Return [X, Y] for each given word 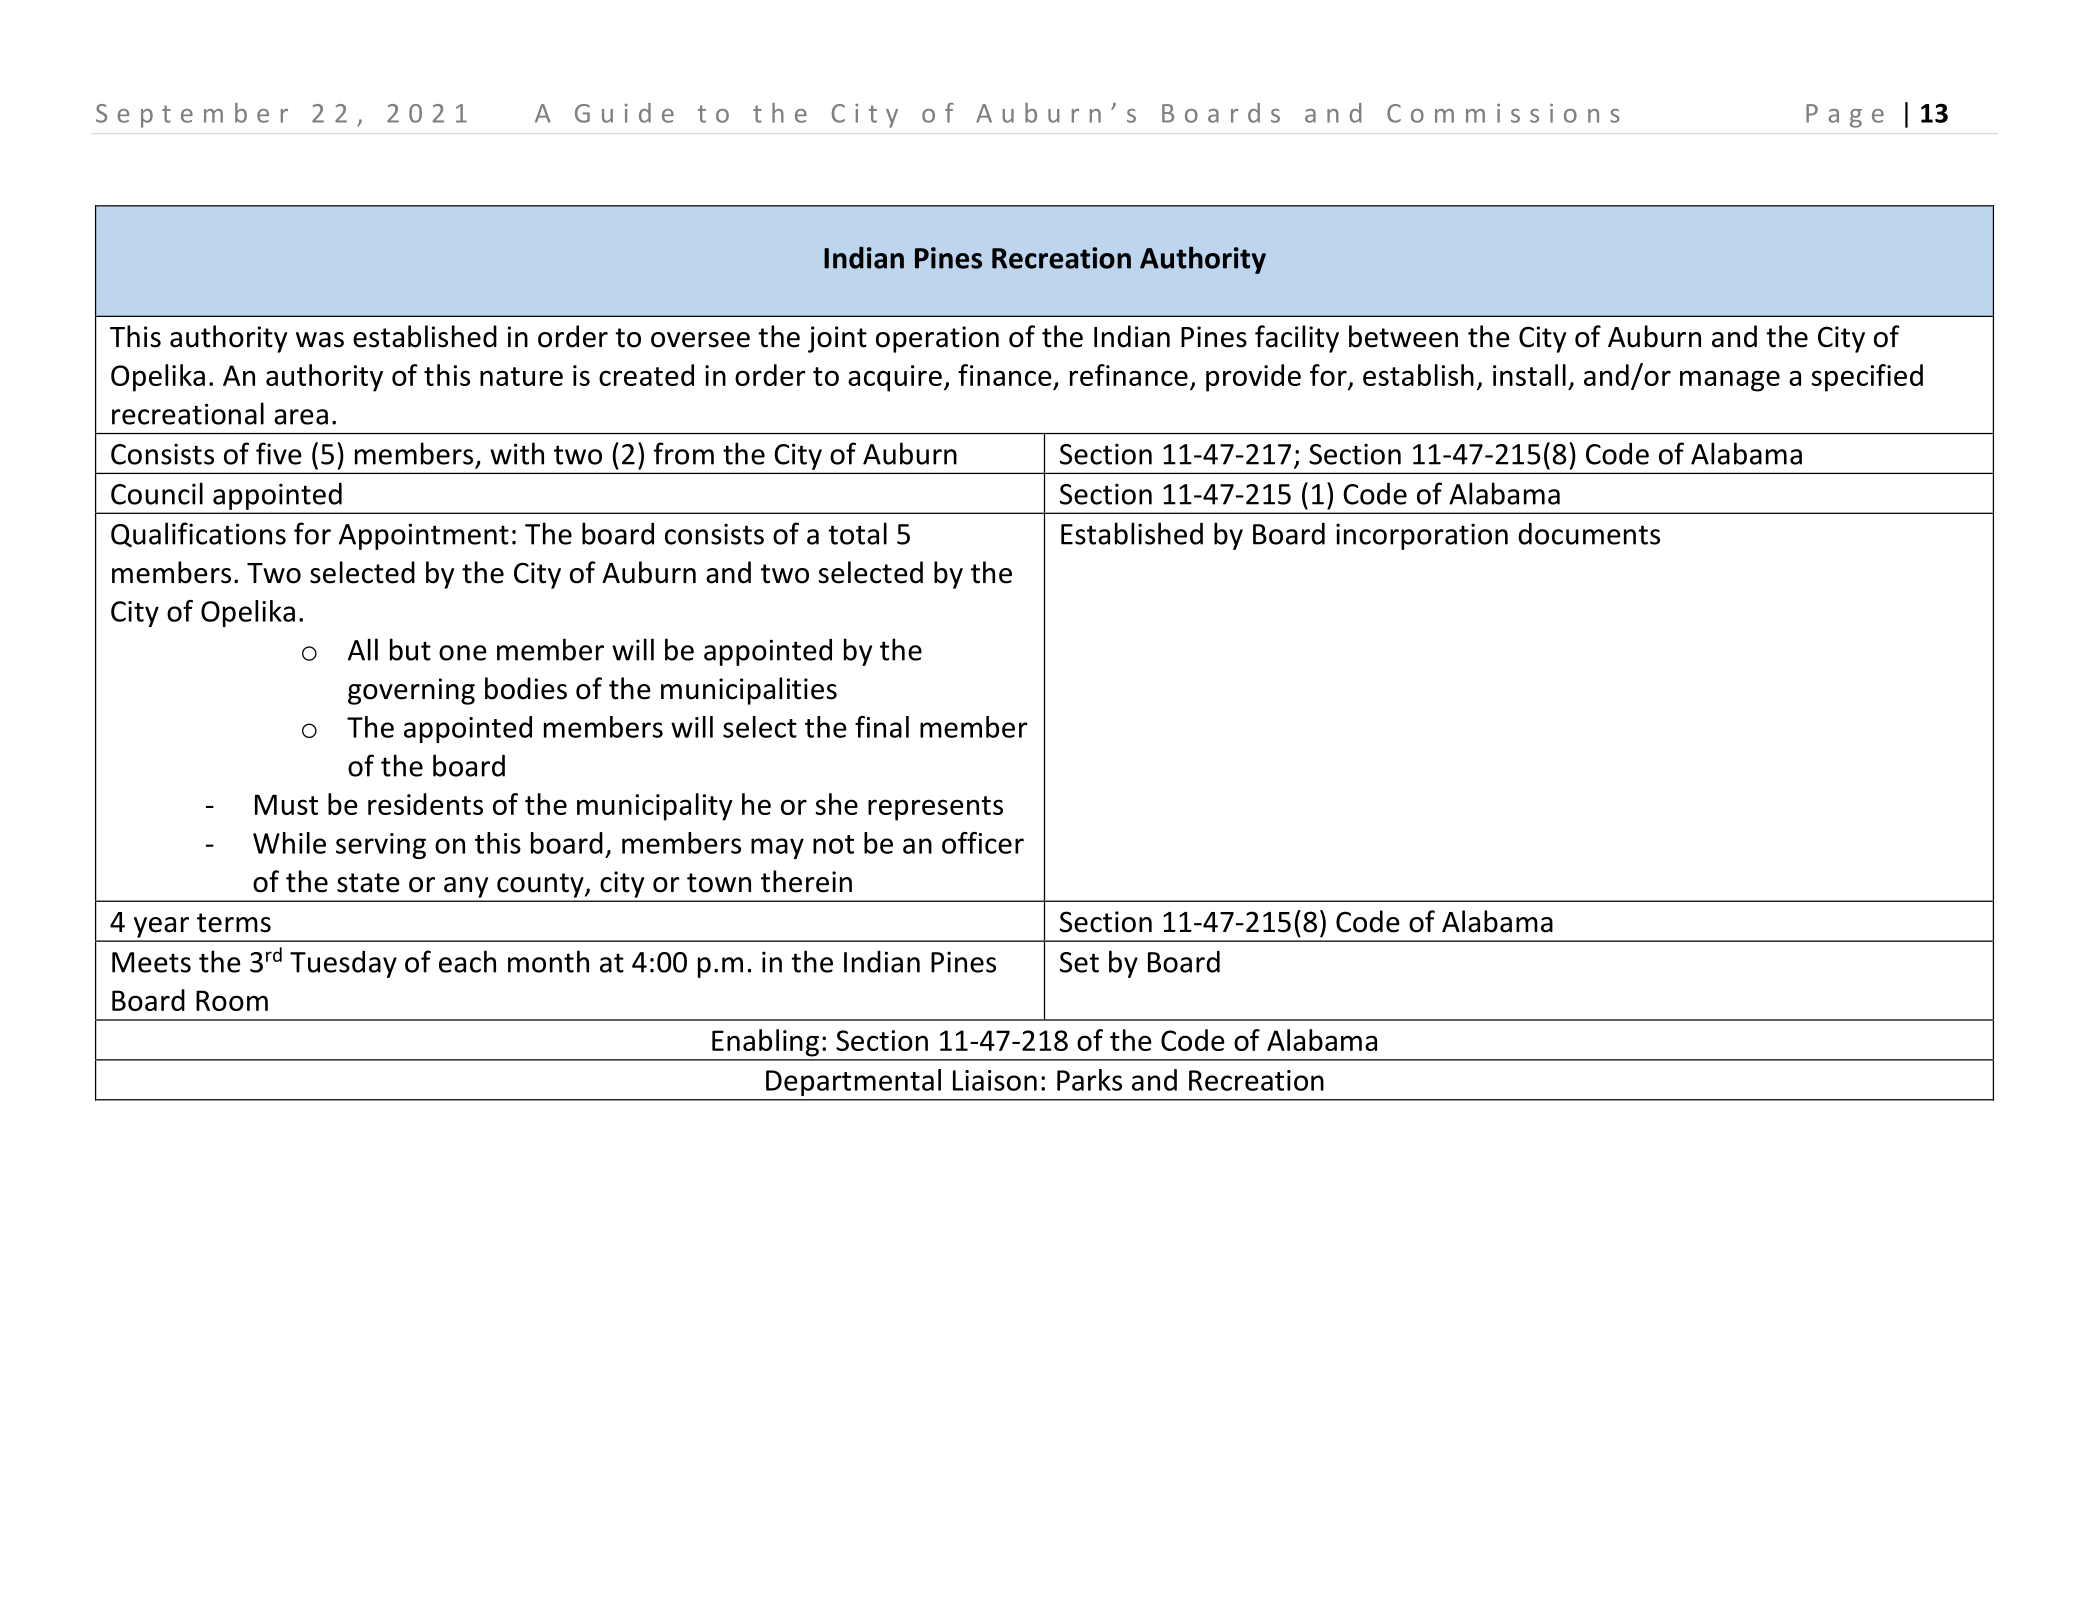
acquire [895, 378]
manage [1730, 381]
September [192, 115]
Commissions [1503, 113]
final [882, 727]
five [279, 453]
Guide [624, 113]
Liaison [995, 1080]
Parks [1089, 1080]
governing [411, 691]
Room [232, 1000]
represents [935, 808]
